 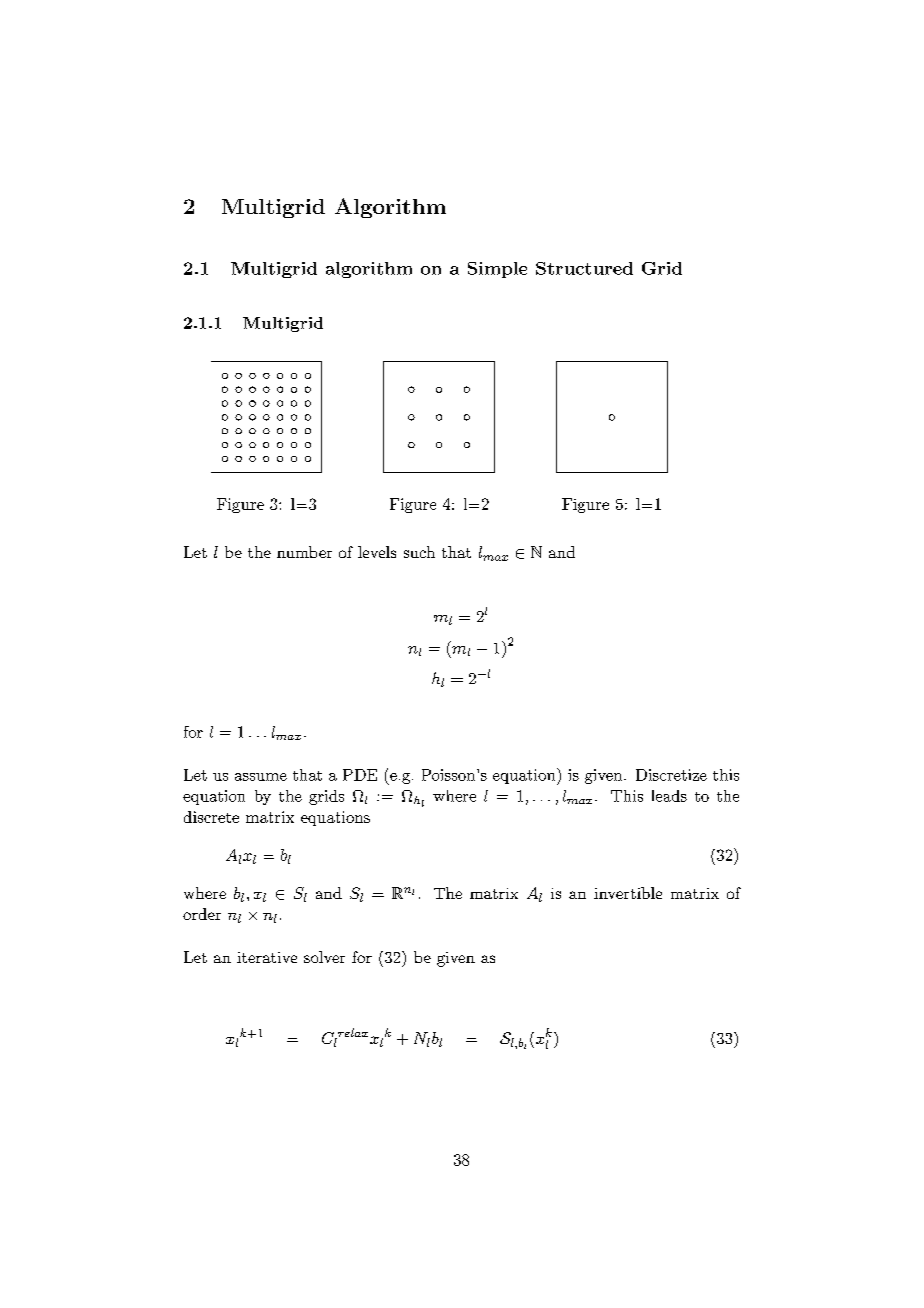 What do you see at coordinates (267, 957) in the image?
I see `iterative` at bounding box center [267, 957].
